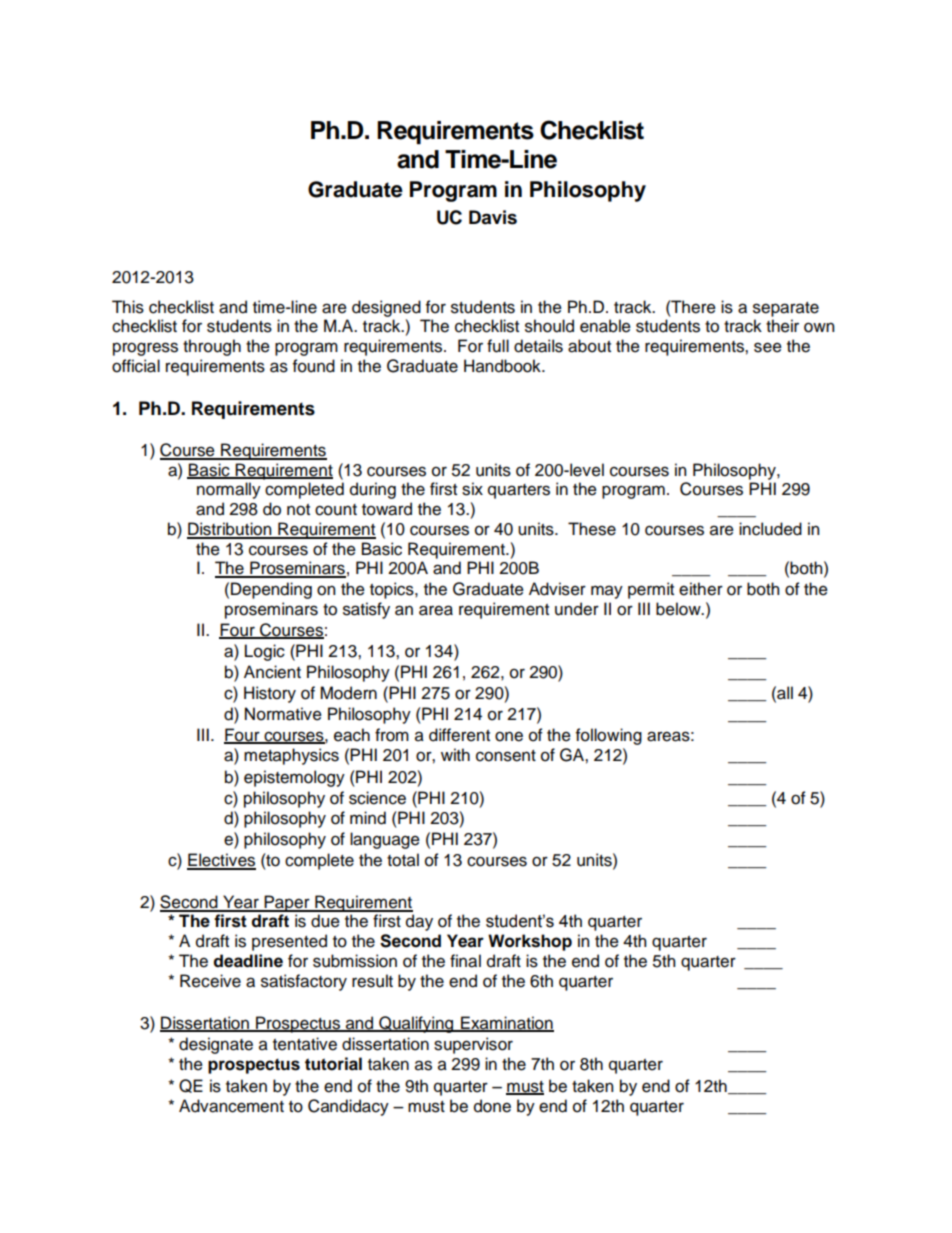 The height and width of the image is (1233, 952). I want to click on below, so click(679, 609).
